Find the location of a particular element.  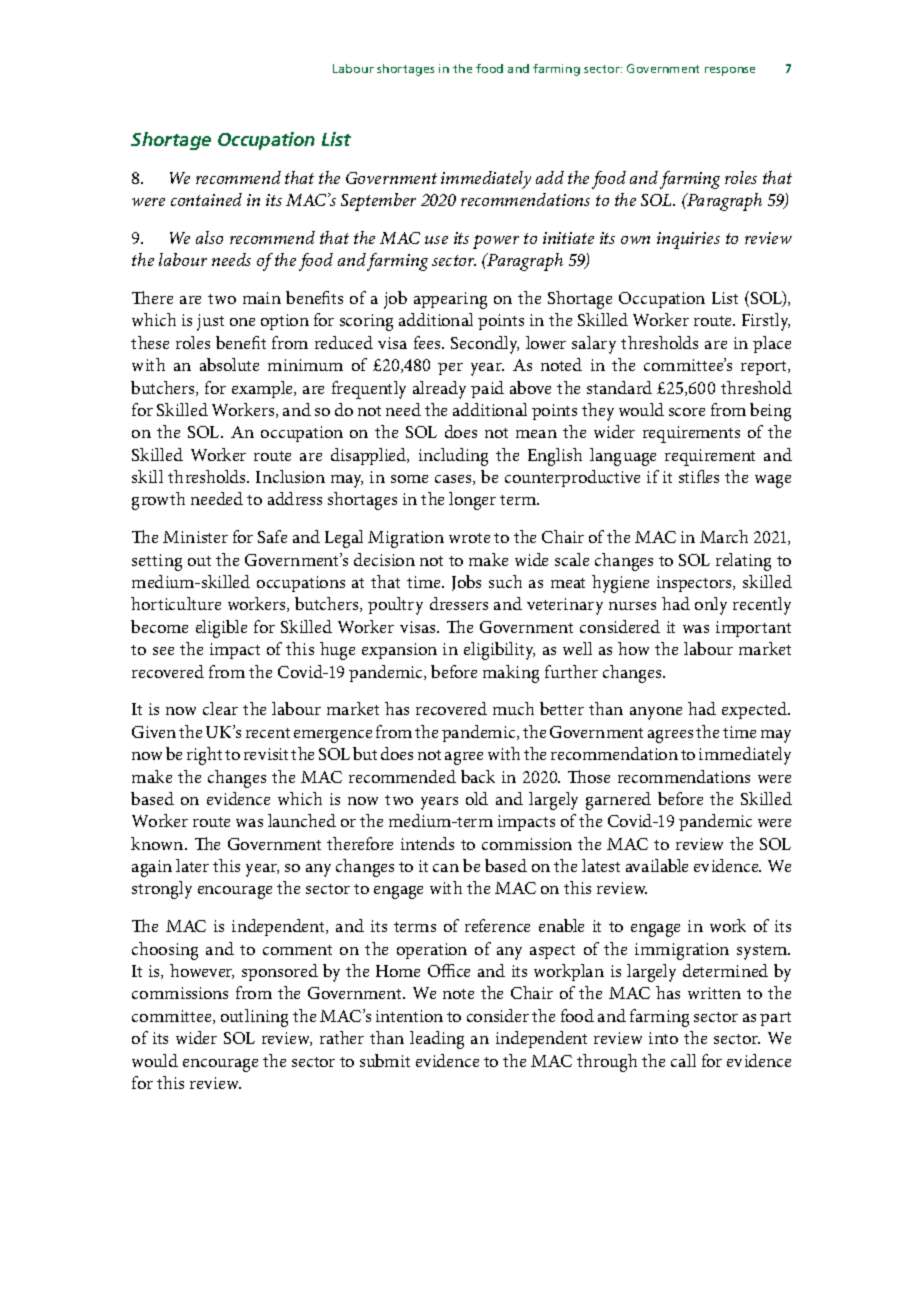

response is located at coordinates (730, 71).
